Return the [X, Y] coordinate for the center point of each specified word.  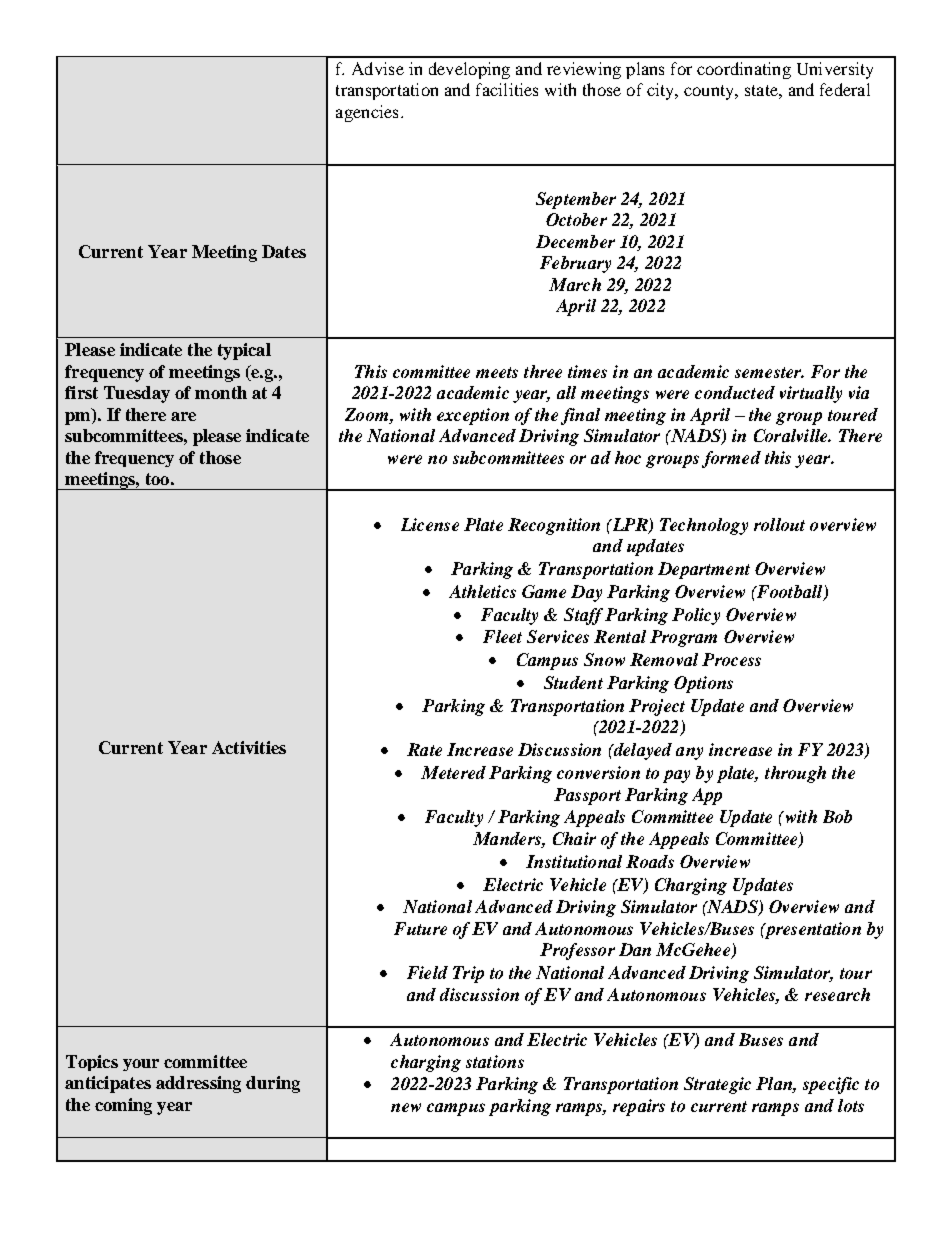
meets [497, 372]
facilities [507, 89]
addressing [198, 1084]
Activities [249, 747]
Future [420, 928]
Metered [453, 772]
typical [244, 351]
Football [790, 592]
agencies [367, 113]
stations [495, 1061]
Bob [837, 816]
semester [769, 372]
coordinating [744, 70]
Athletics [482, 591]
